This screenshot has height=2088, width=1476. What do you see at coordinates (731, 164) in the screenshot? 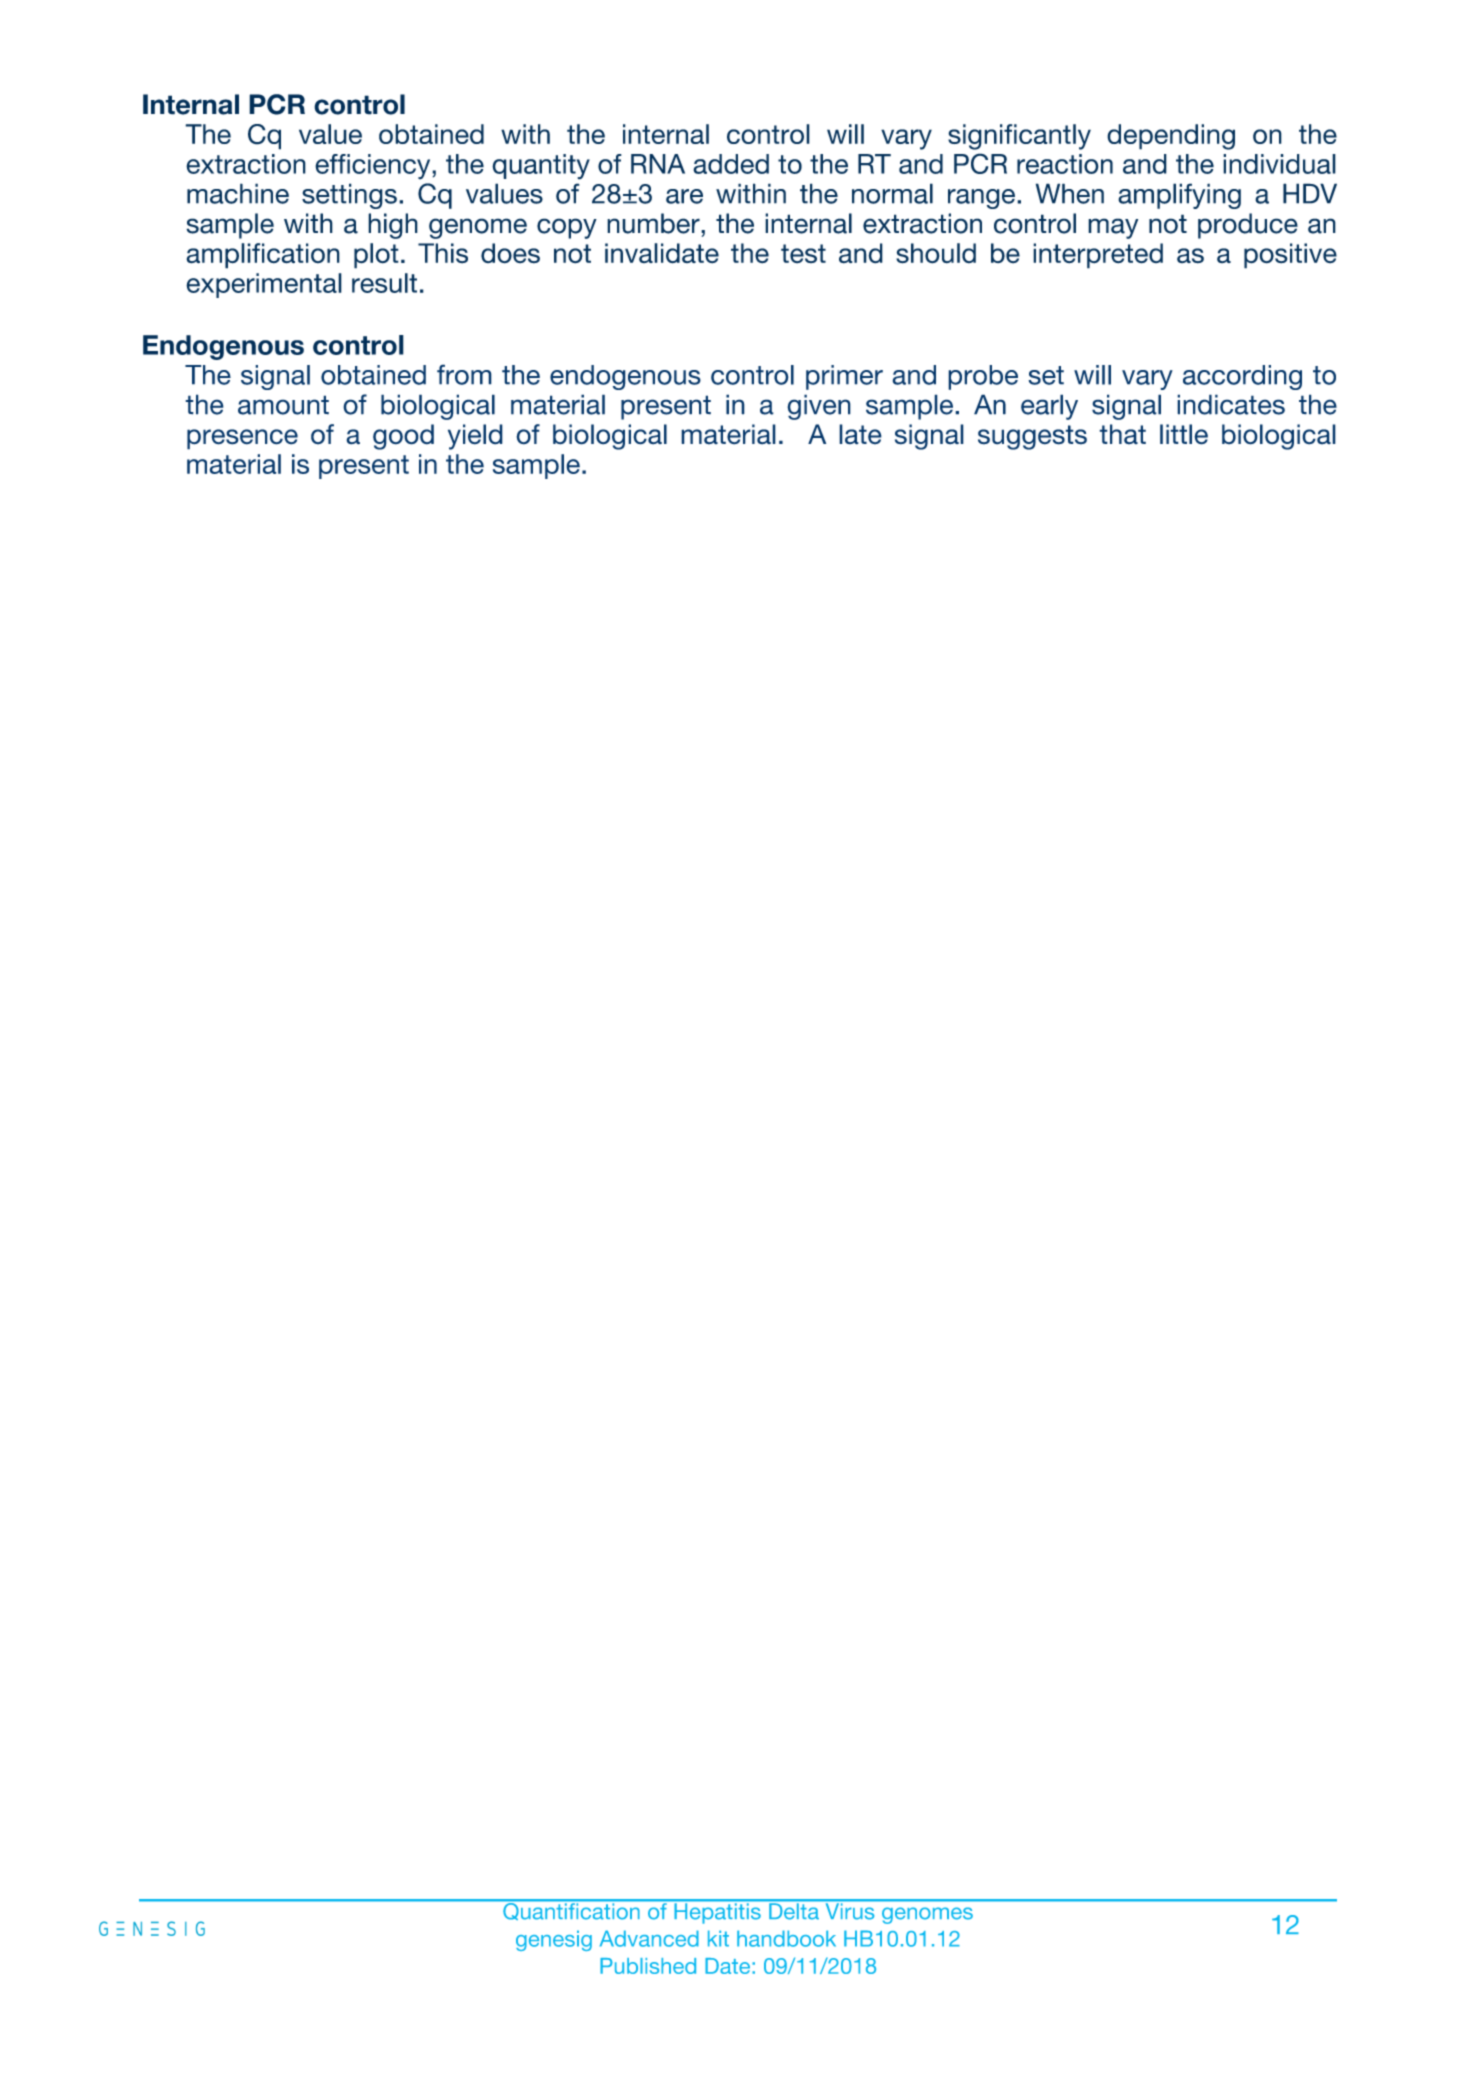
I see `added` at bounding box center [731, 164].
